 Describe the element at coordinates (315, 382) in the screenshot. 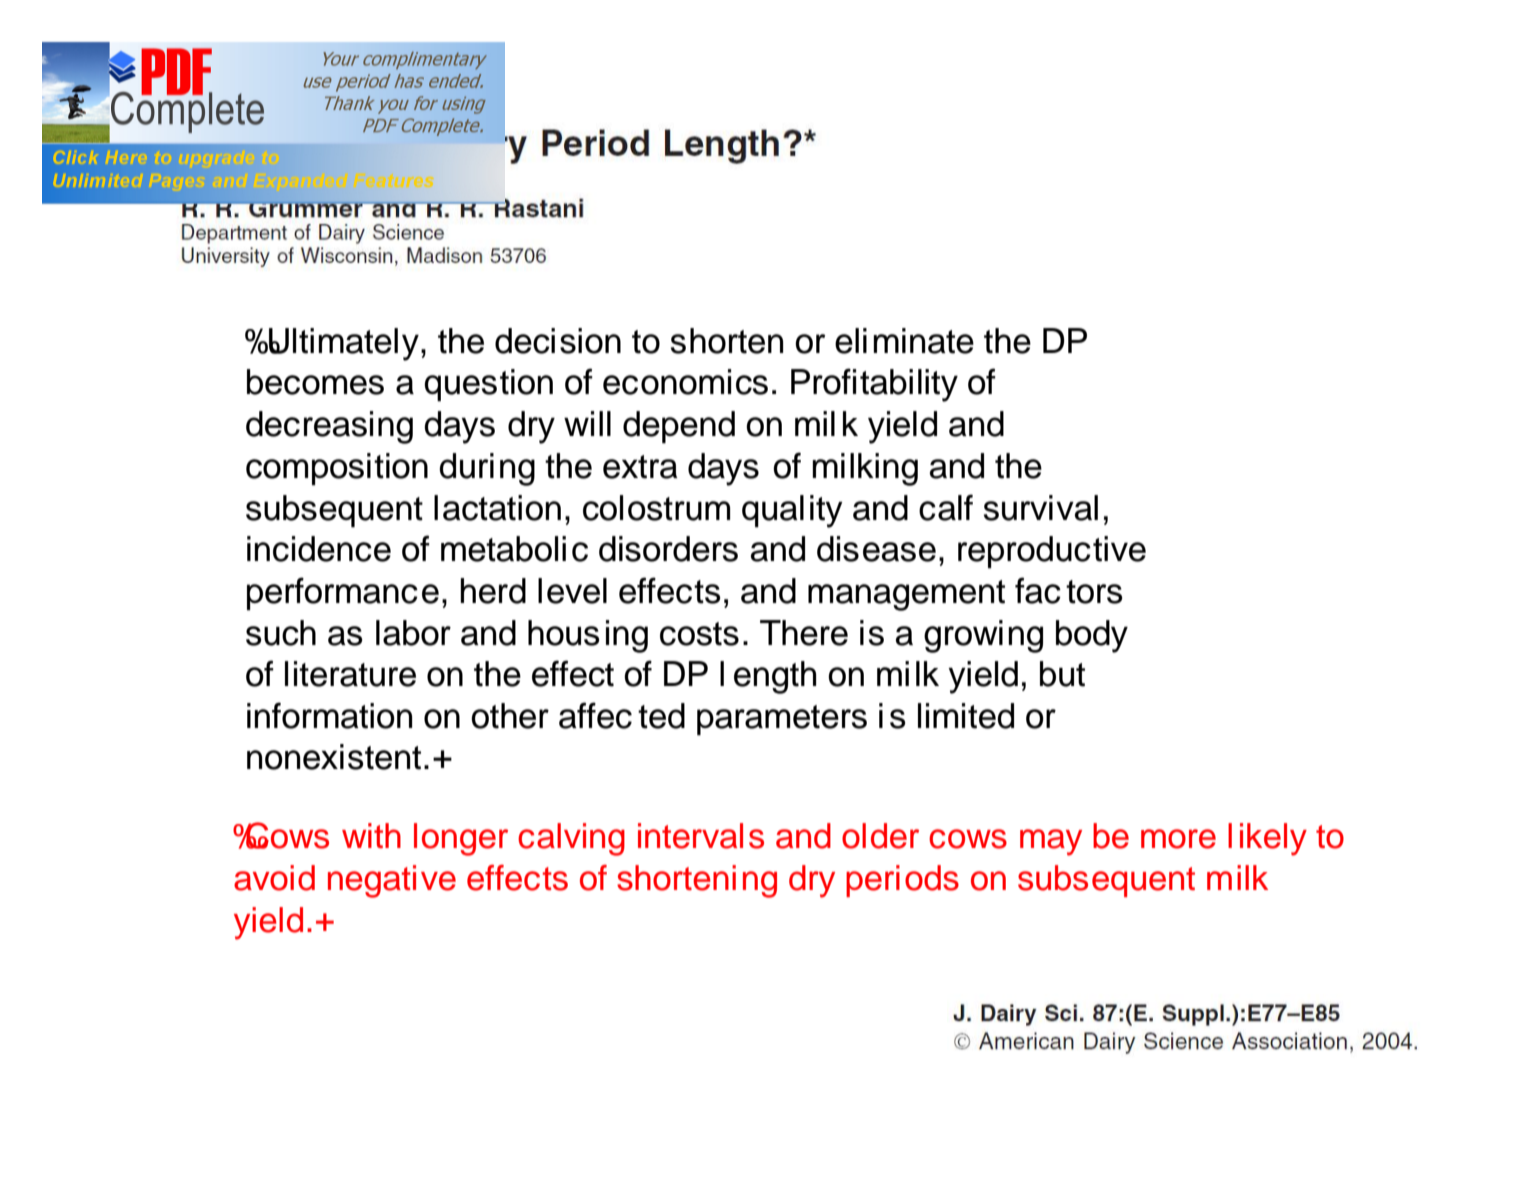

I see `becomes` at that location.
